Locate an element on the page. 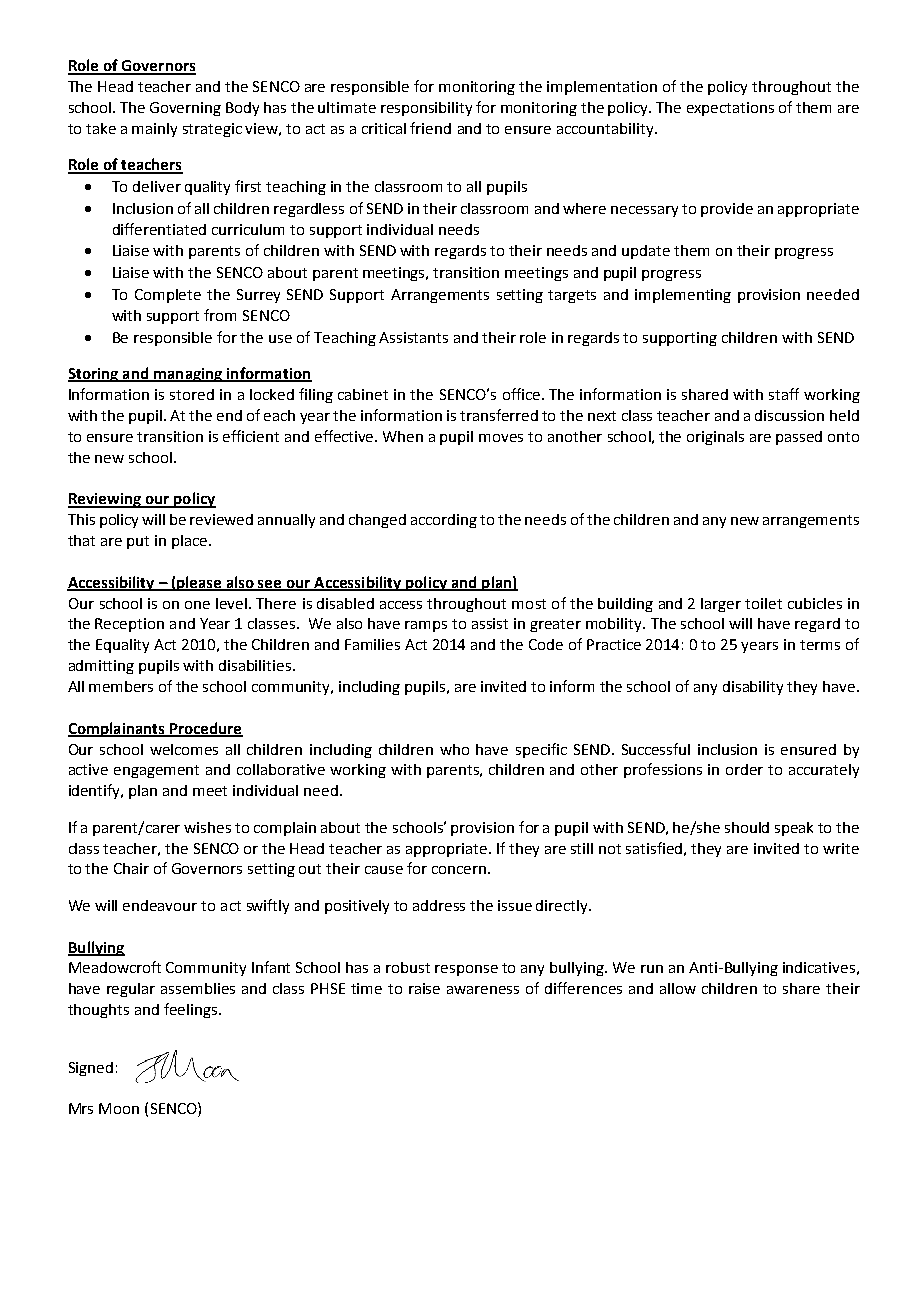  allow is located at coordinates (678, 988).
